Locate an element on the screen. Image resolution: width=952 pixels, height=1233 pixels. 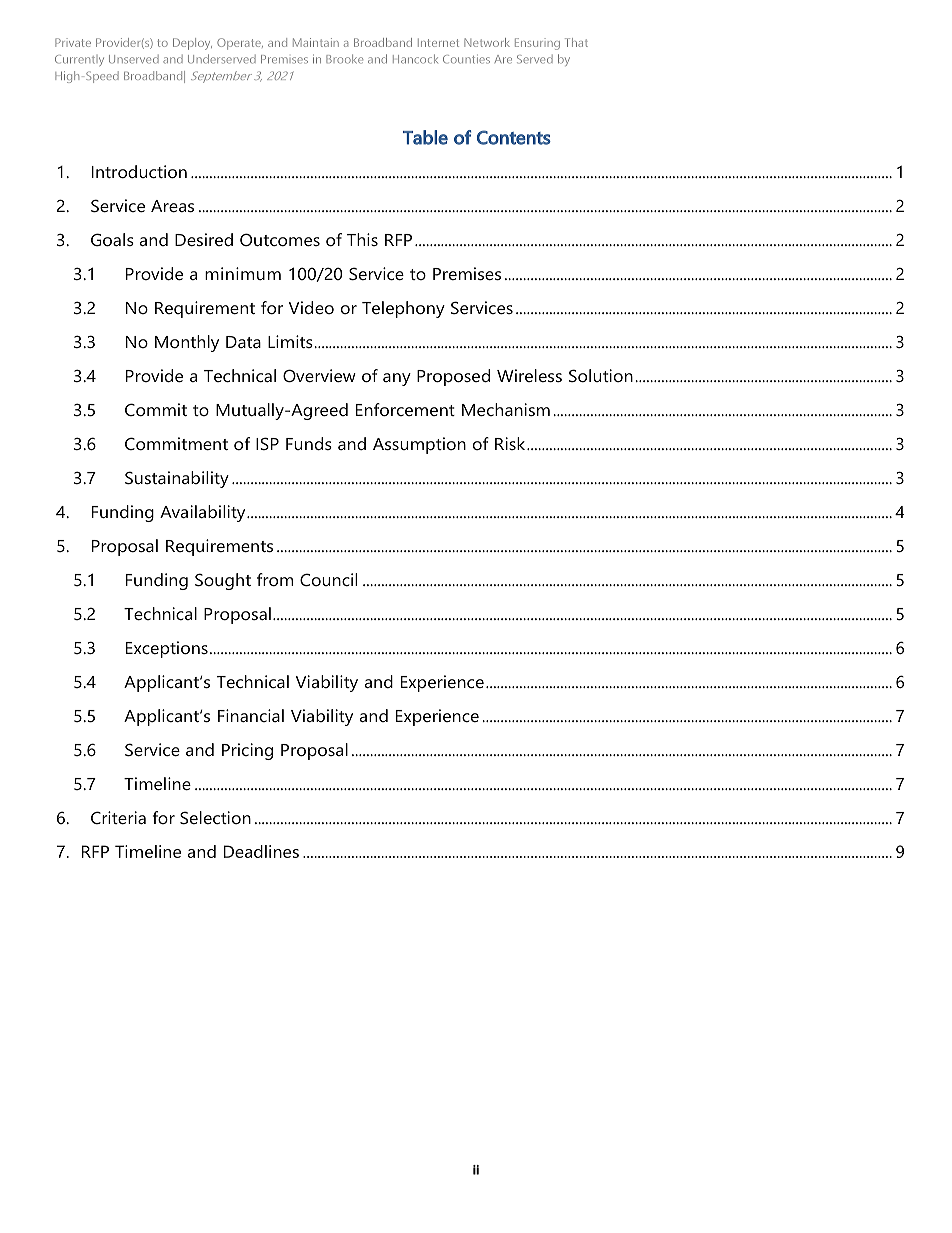
Wireless is located at coordinates (529, 375).
